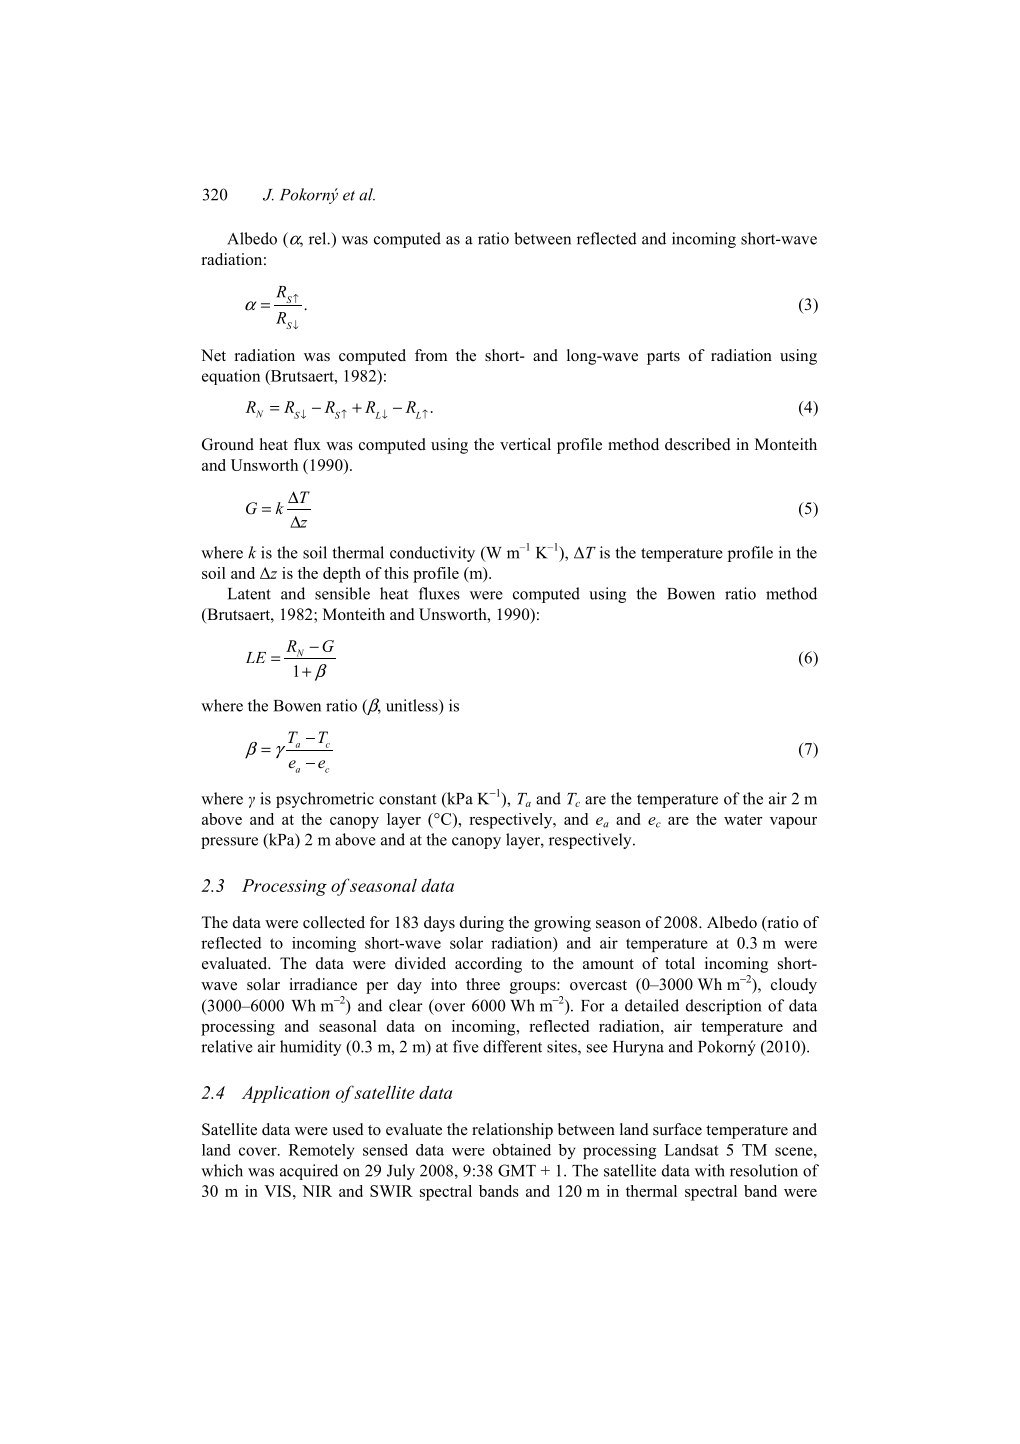  What do you see at coordinates (323, 984) in the image?
I see `irradiance` at bounding box center [323, 984].
